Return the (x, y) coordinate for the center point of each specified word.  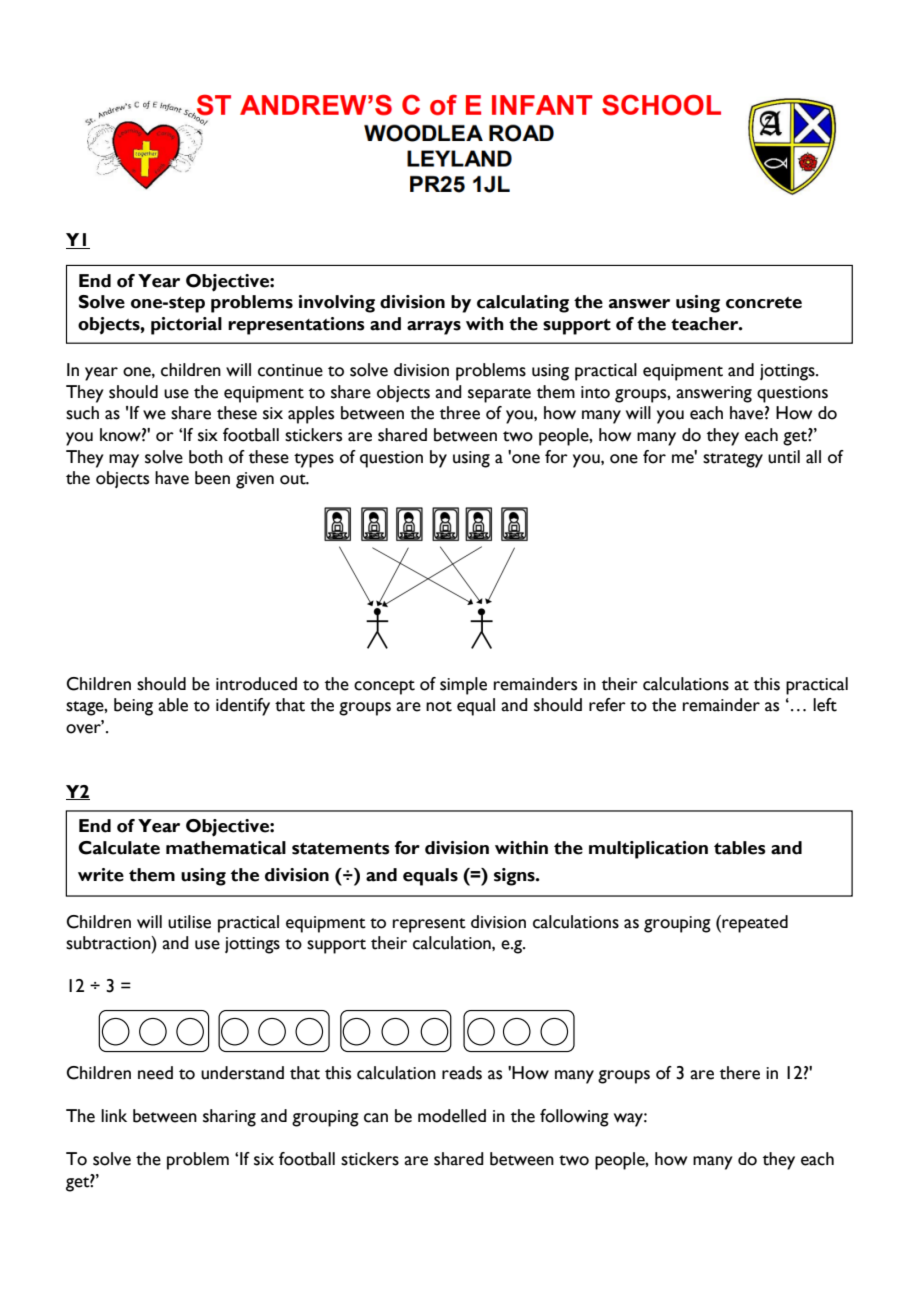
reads (462, 1073)
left (825, 705)
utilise (189, 922)
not (439, 706)
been (212, 478)
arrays (434, 328)
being (133, 707)
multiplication (648, 850)
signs (515, 877)
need (155, 1073)
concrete (764, 303)
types (314, 460)
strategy (733, 460)
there (740, 1073)
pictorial (186, 326)
